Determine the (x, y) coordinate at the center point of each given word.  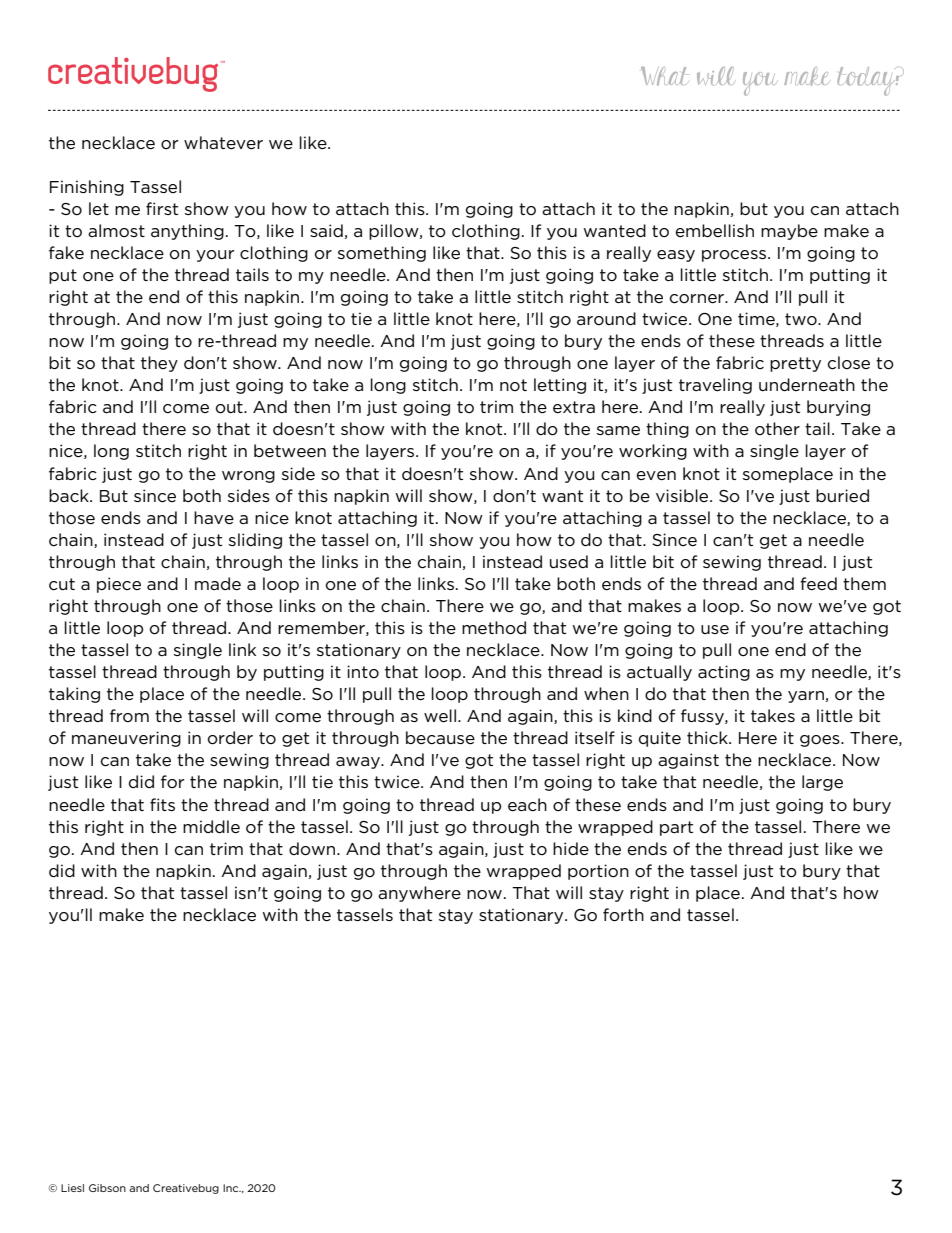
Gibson (107, 1188)
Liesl (72, 1188)
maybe (789, 232)
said (326, 230)
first (162, 208)
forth (623, 915)
